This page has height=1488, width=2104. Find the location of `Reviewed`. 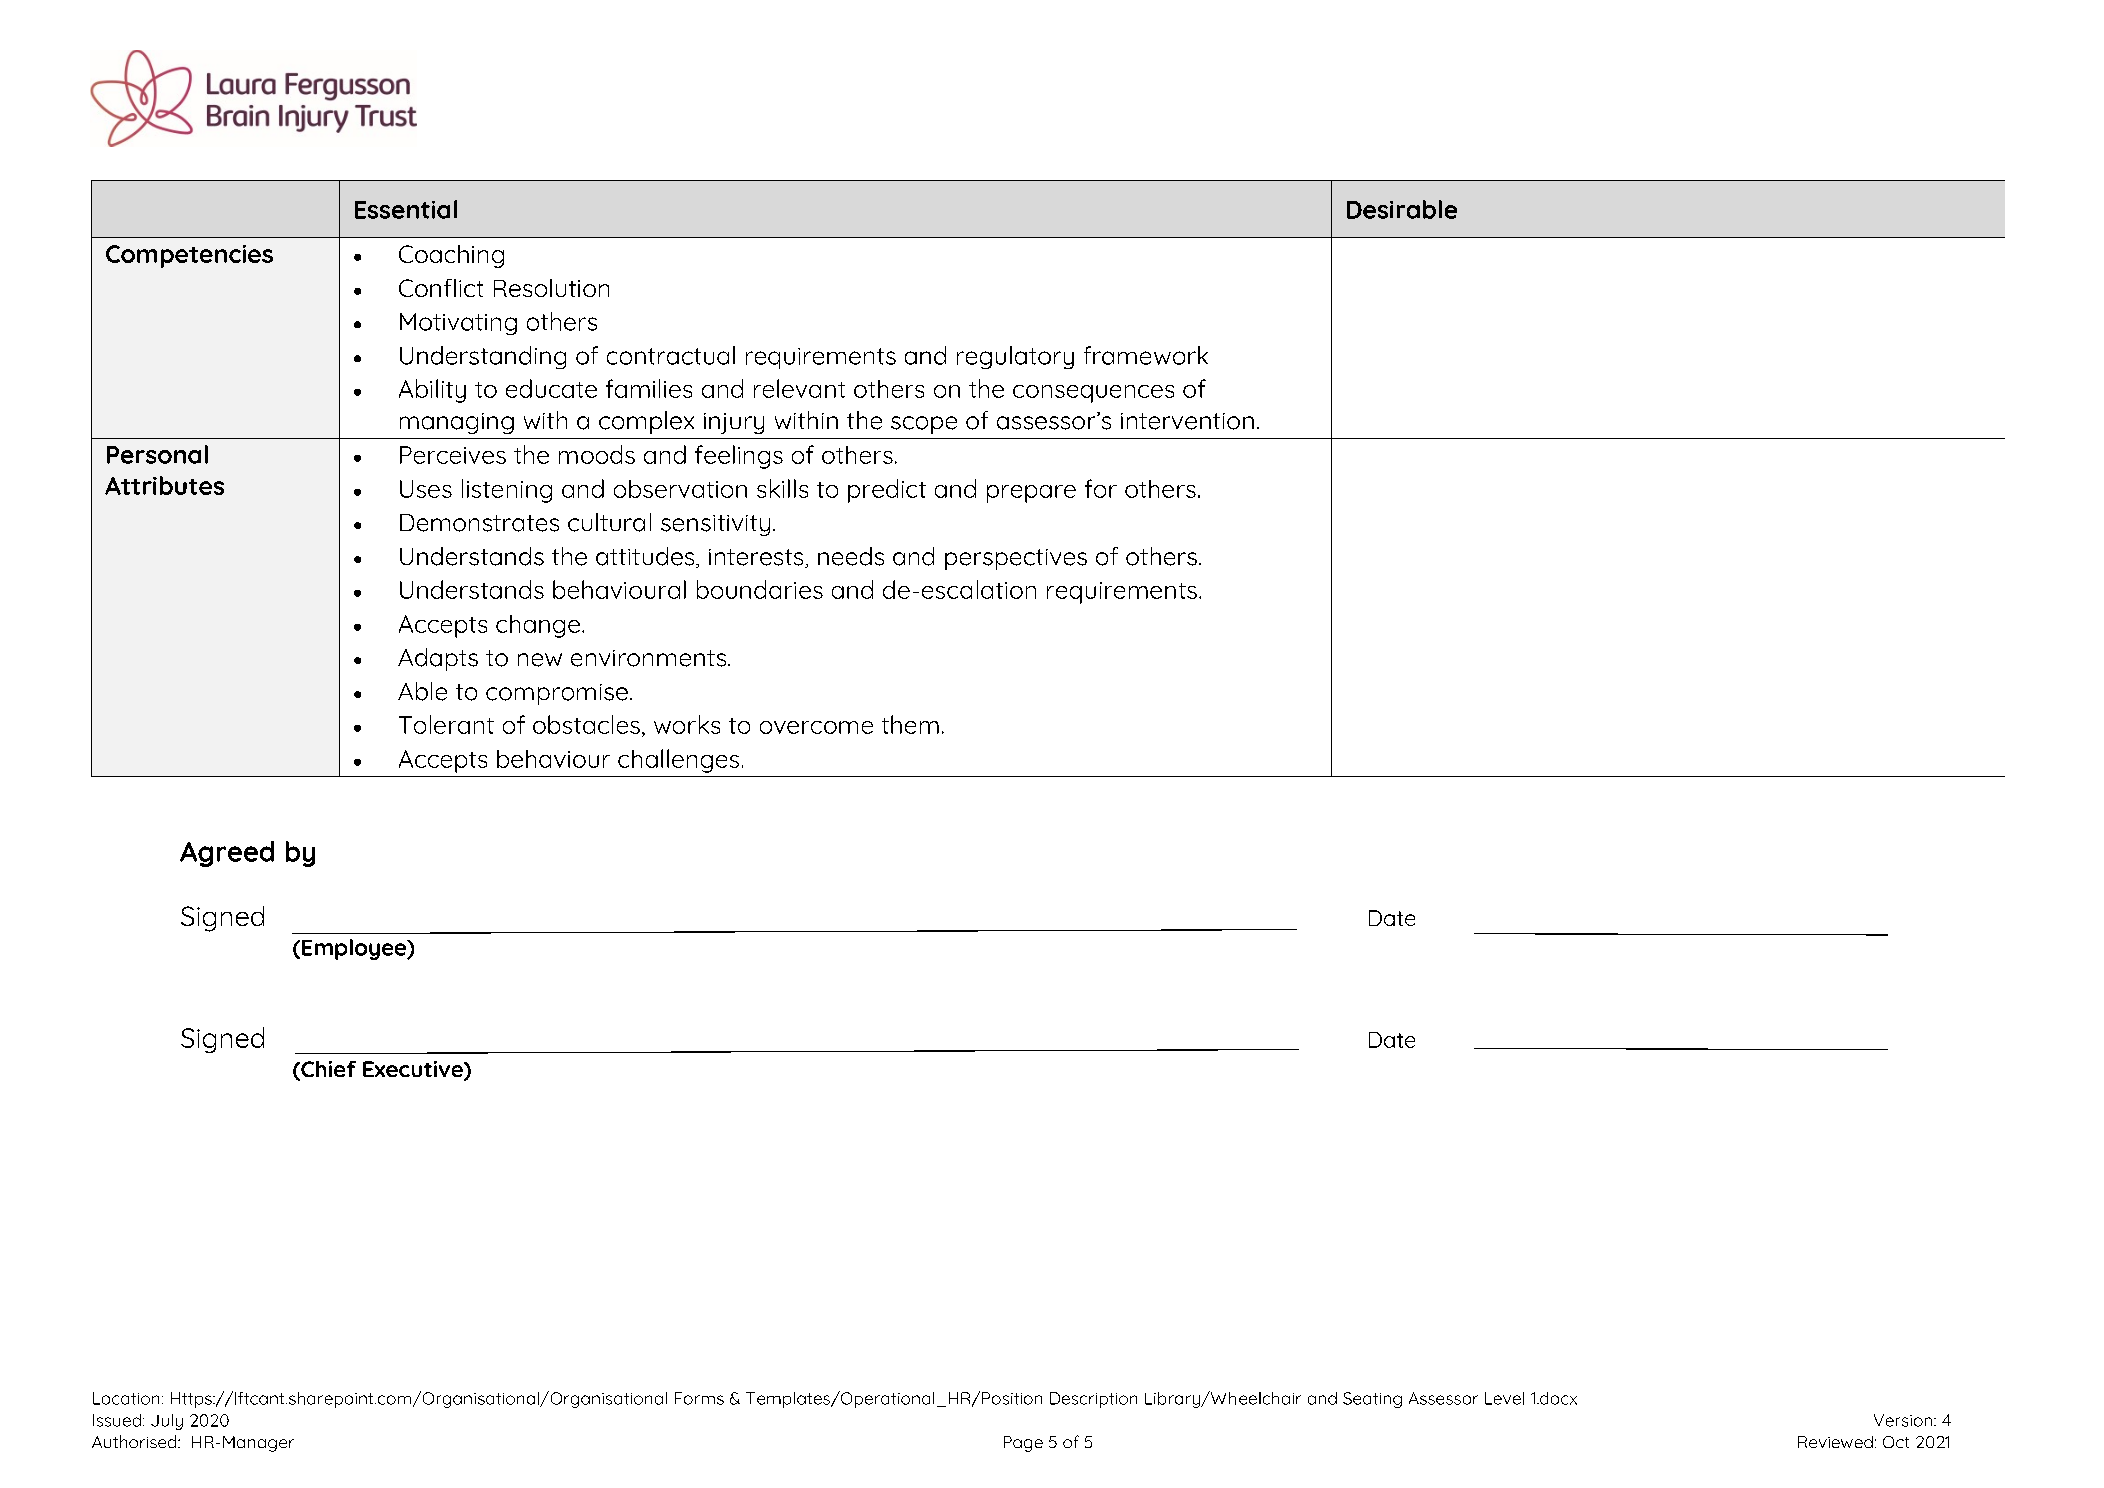

Reviewed is located at coordinates (1835, 1442).
